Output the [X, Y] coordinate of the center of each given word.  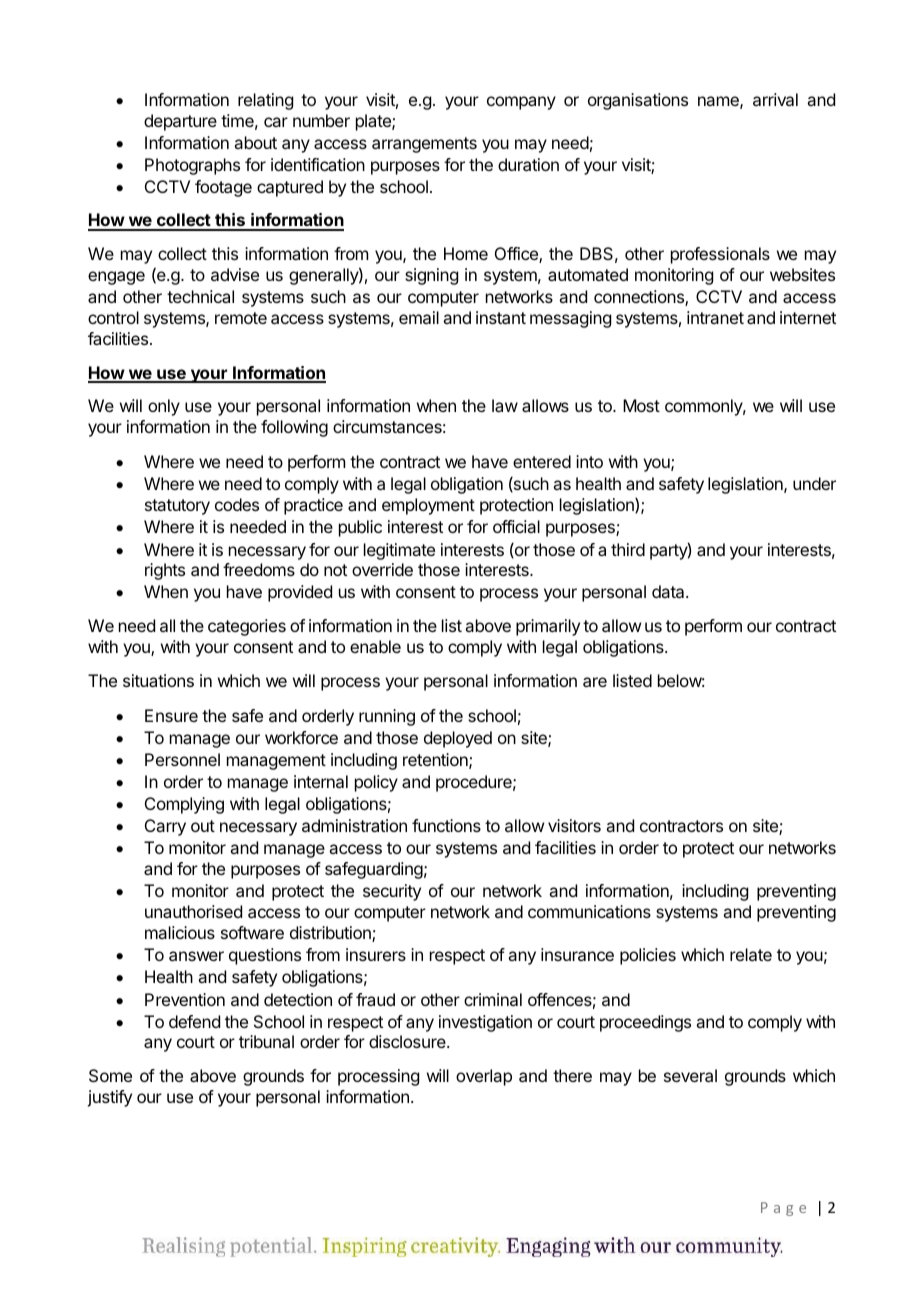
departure [180, 122]
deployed [458, 739]
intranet [715, 317]
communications [589, 911]
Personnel [182, 759]
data [669, 591]
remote [241, 318]
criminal [493, 999]
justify [109, 1098]
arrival [775, 99]
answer [196, 956]
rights [165, 571]
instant [501, 317]
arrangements [424, 145]
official [516, 526]
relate [751, 954]
